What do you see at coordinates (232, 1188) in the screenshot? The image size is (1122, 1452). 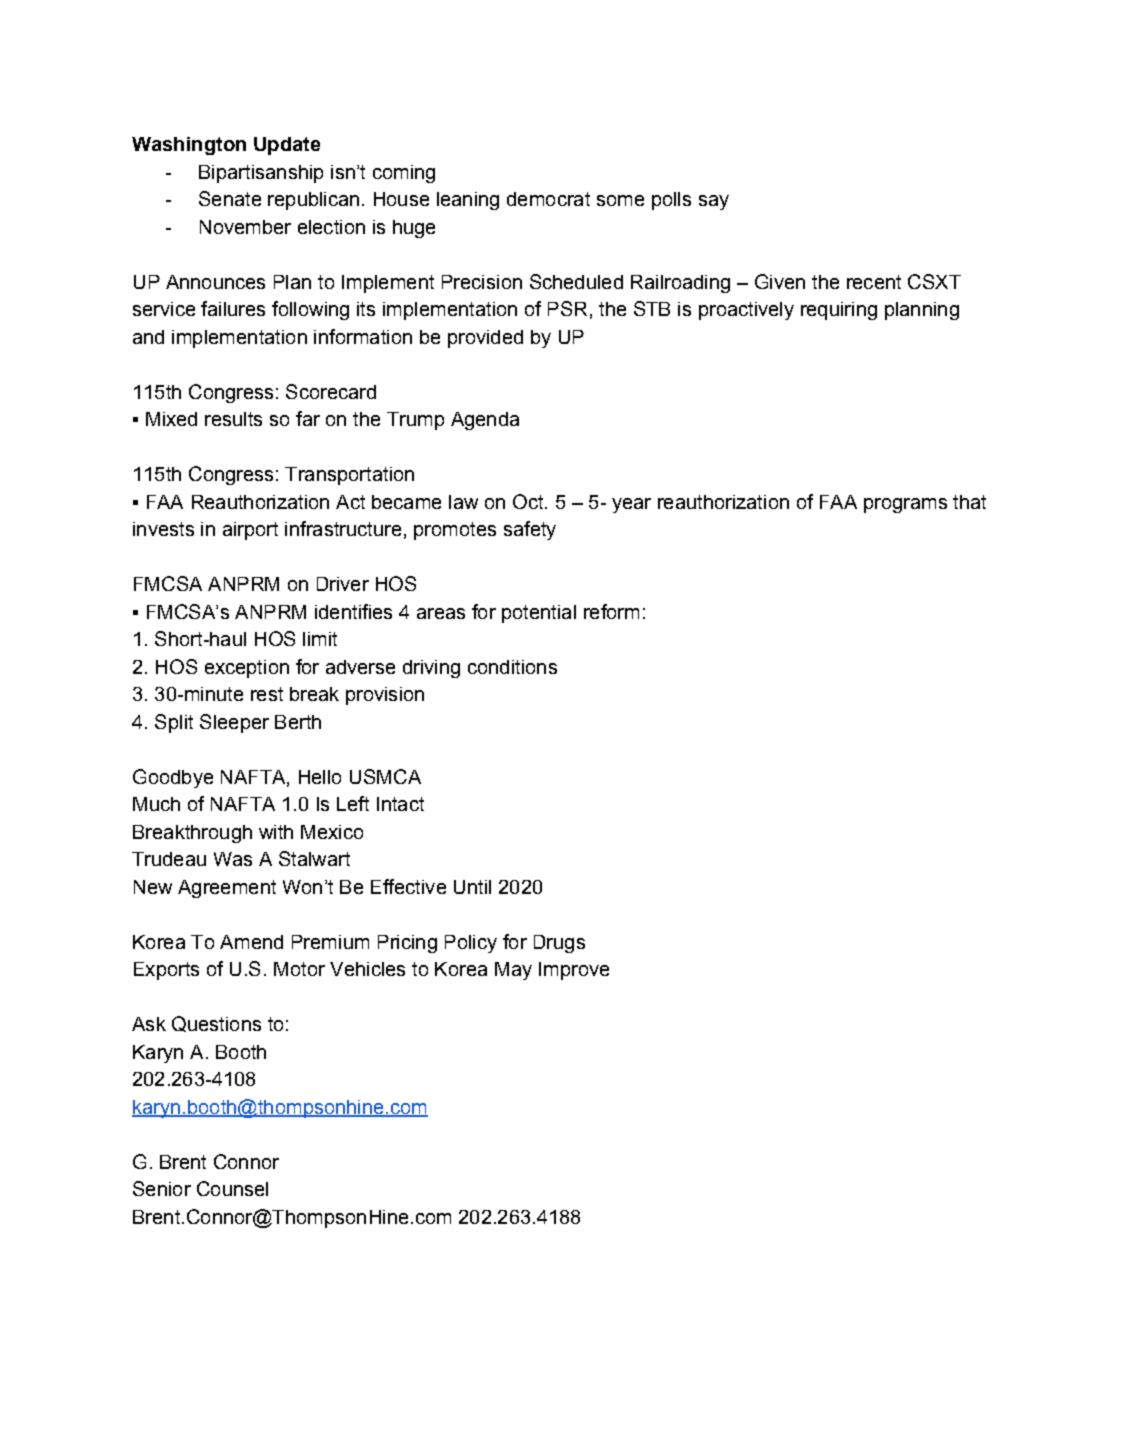 I see `Counsel` at bounding box center [232, 1188].
